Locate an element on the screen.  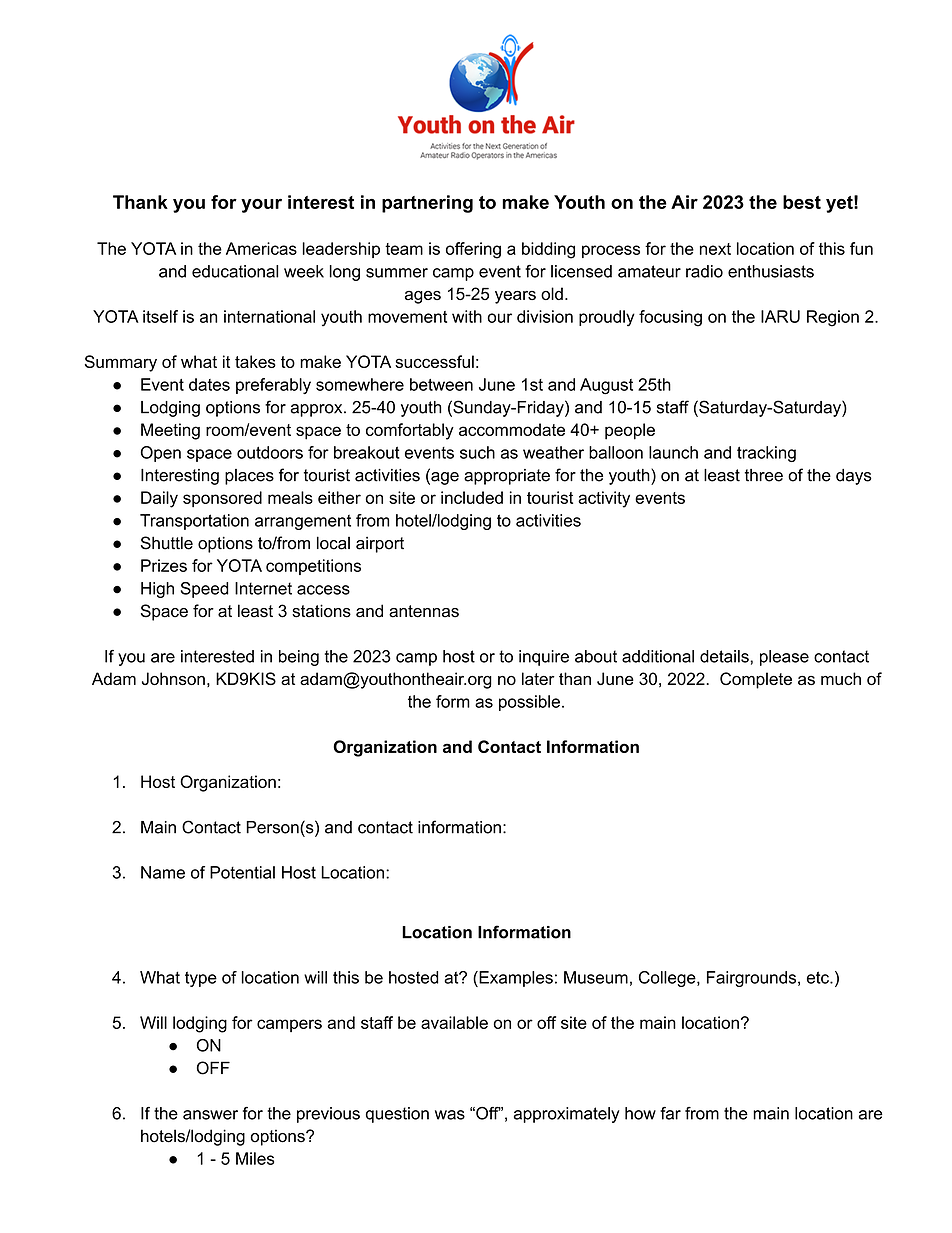
later is located at coordinates (538, 678).
